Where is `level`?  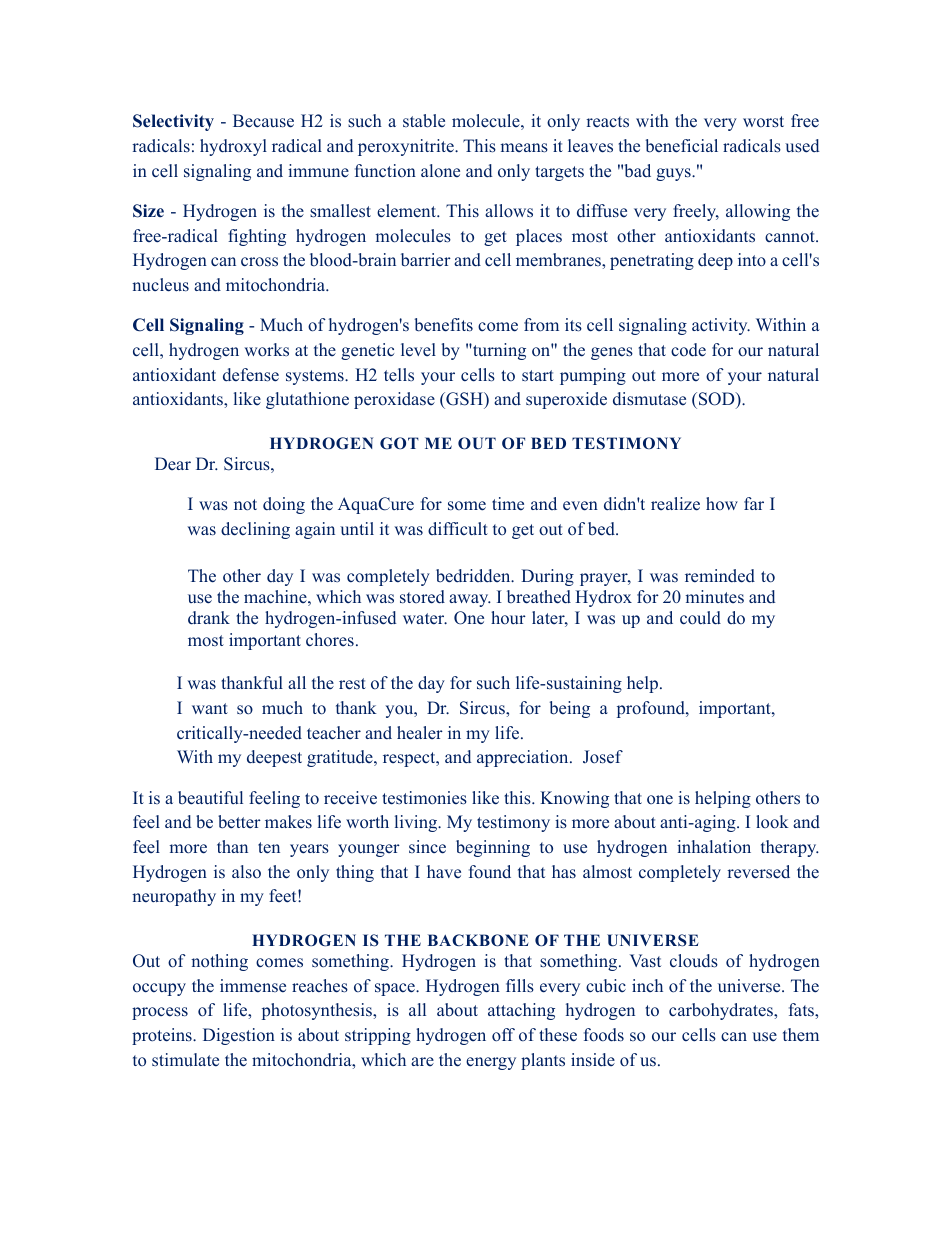
level is located at coordinates (418, 350).
